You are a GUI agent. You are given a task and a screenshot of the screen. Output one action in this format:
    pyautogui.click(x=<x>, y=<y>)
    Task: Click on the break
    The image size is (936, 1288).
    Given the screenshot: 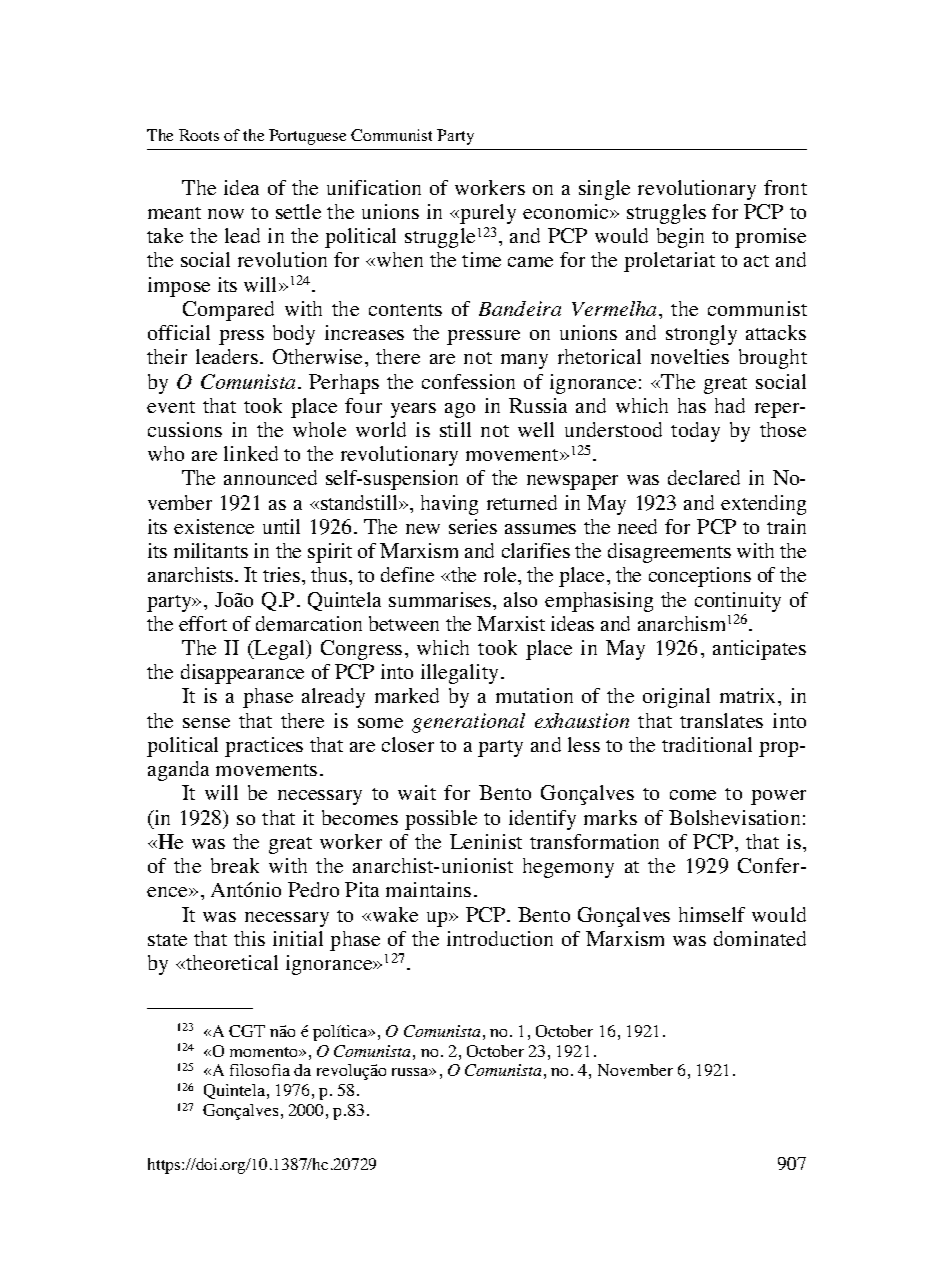 What is the action you would take?
    pyautogui.click(x=235, y=865)
